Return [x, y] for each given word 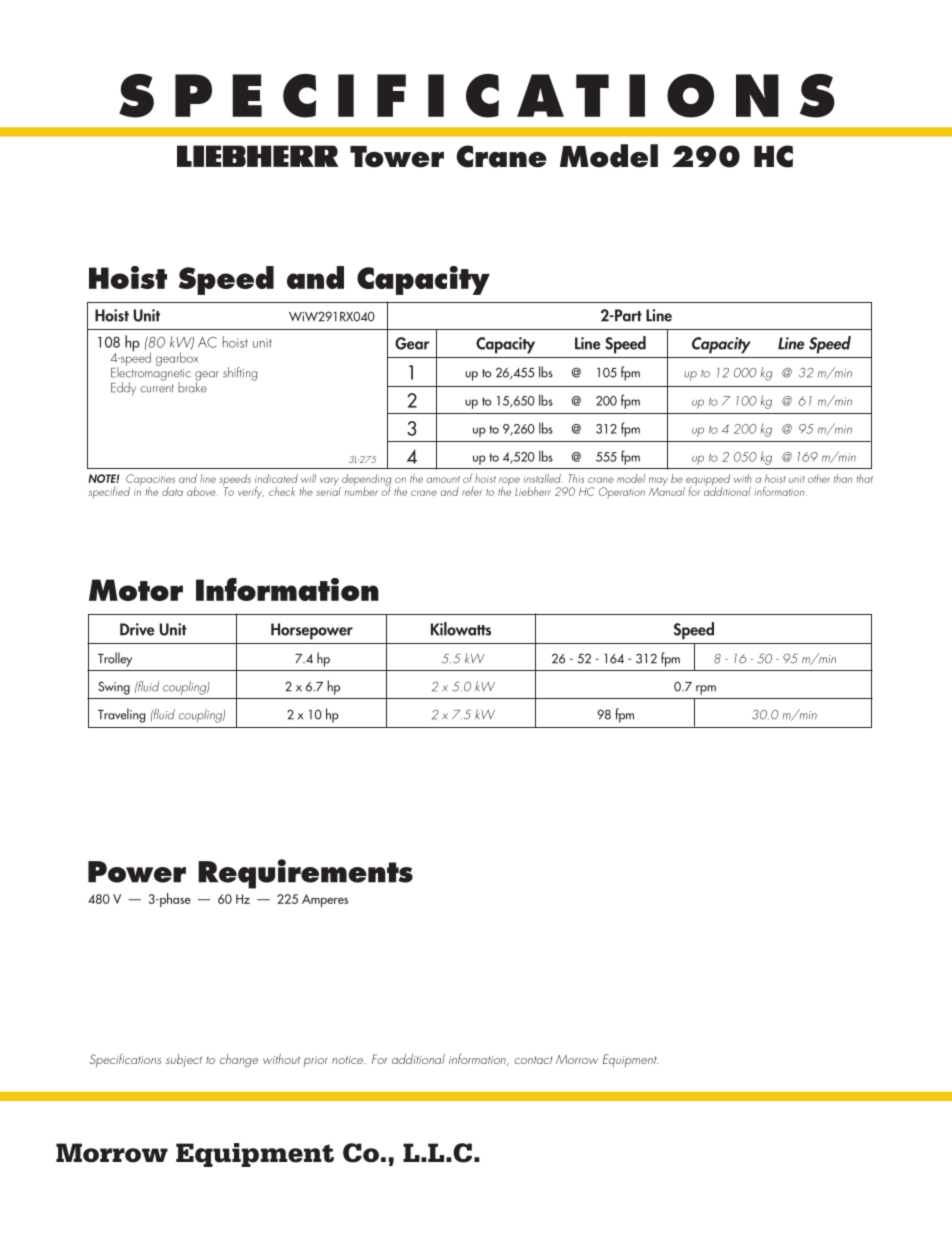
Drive [137, 629]
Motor [136, 590]
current [157, 388]
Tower [397, 157]
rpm [706, 690]
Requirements [305, 874]
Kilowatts [461, 629]
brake [192, 386]
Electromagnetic [151, 374]
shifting [240, 374]
